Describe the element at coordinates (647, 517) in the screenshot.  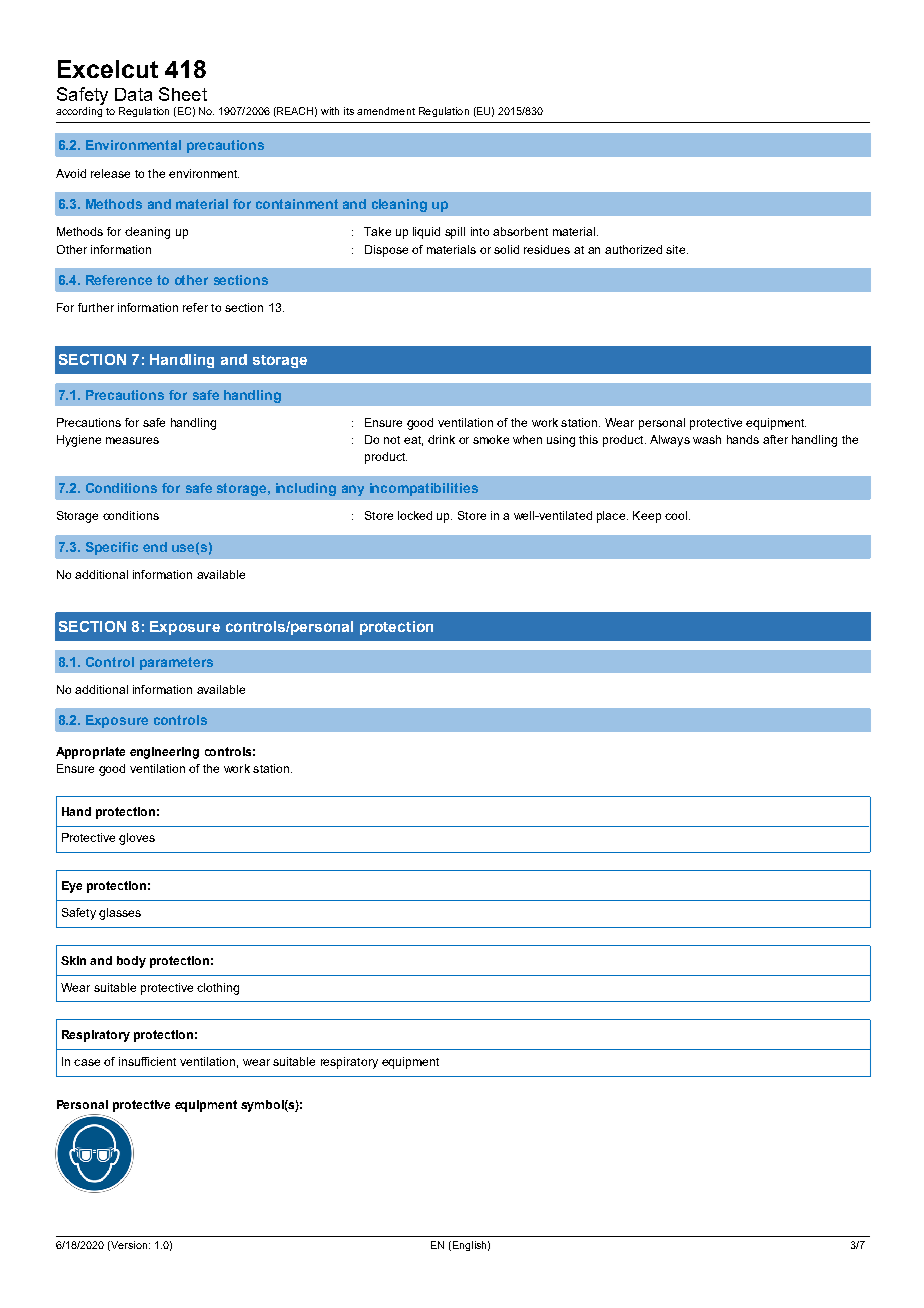
I see `Keep` at that location.
